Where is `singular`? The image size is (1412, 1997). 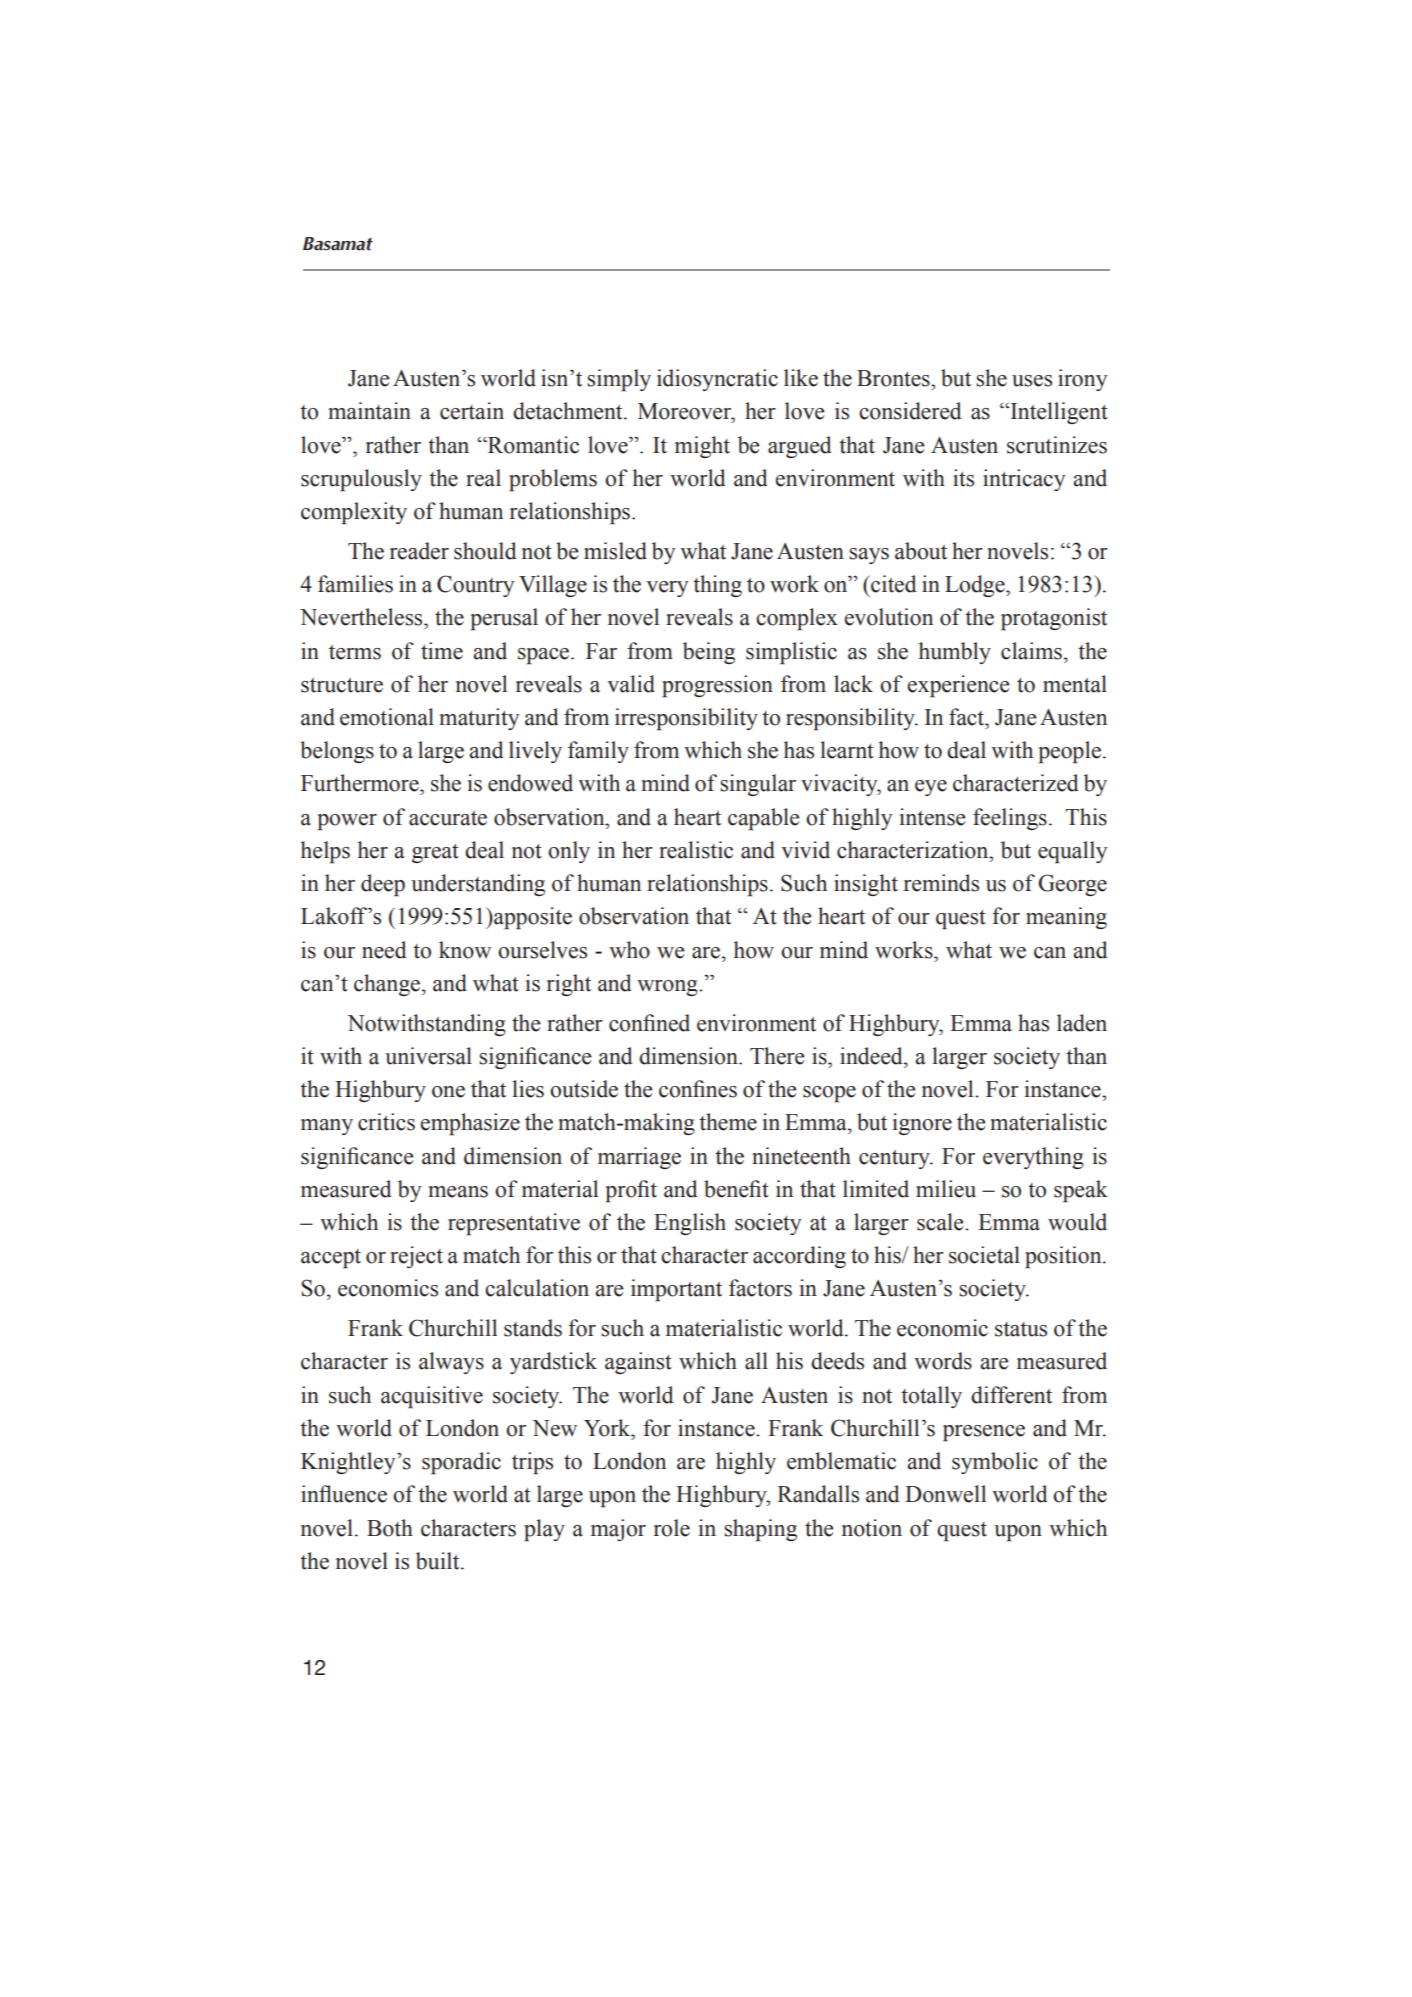
singular is located at coordinates (758, 785).
